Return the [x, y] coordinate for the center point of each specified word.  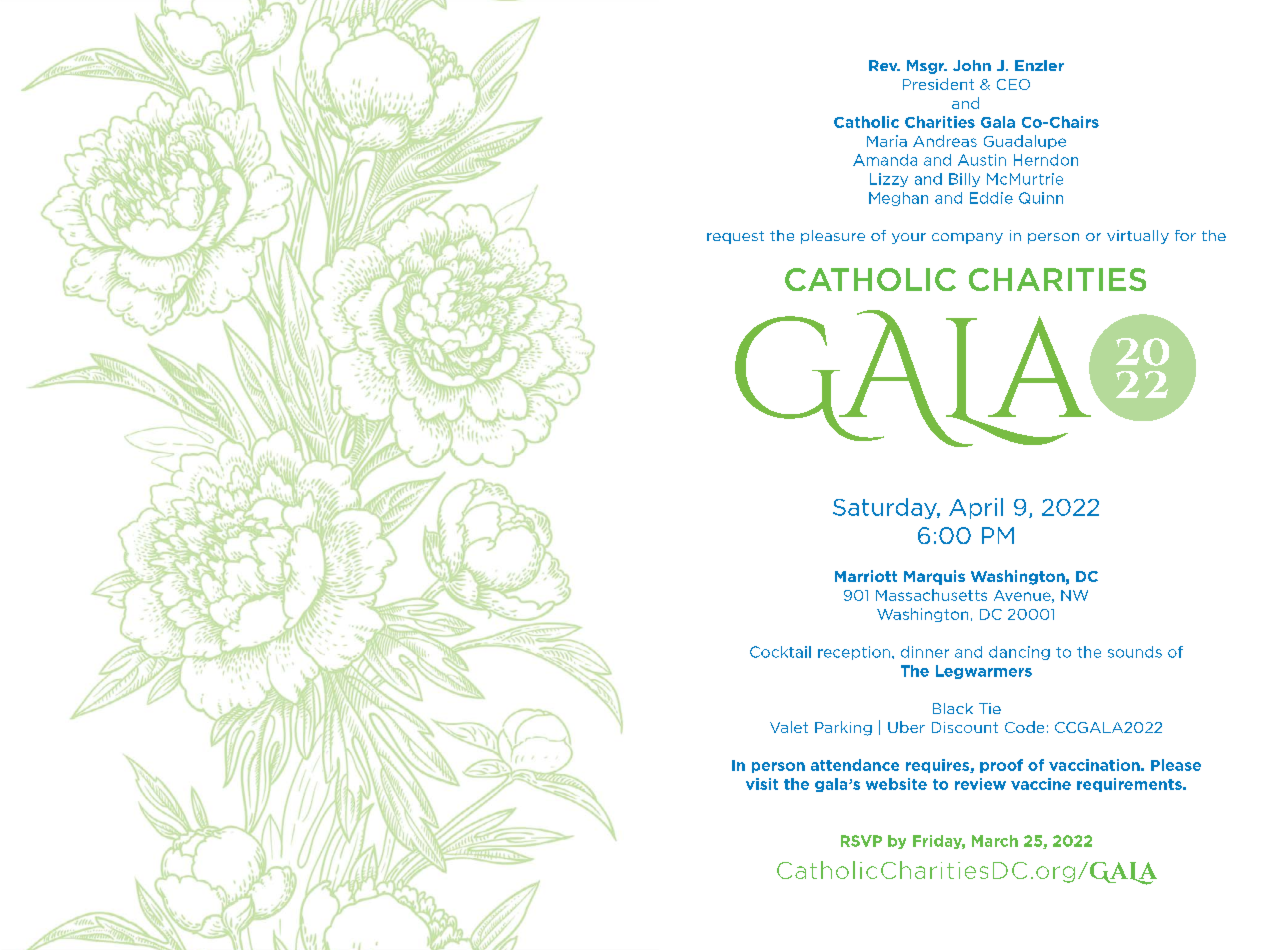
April [976, 508]
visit [762, 784]
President [938, 84]
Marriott [866, 576]
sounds [1135, 652]
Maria [887, 141]
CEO [1013, 84]
